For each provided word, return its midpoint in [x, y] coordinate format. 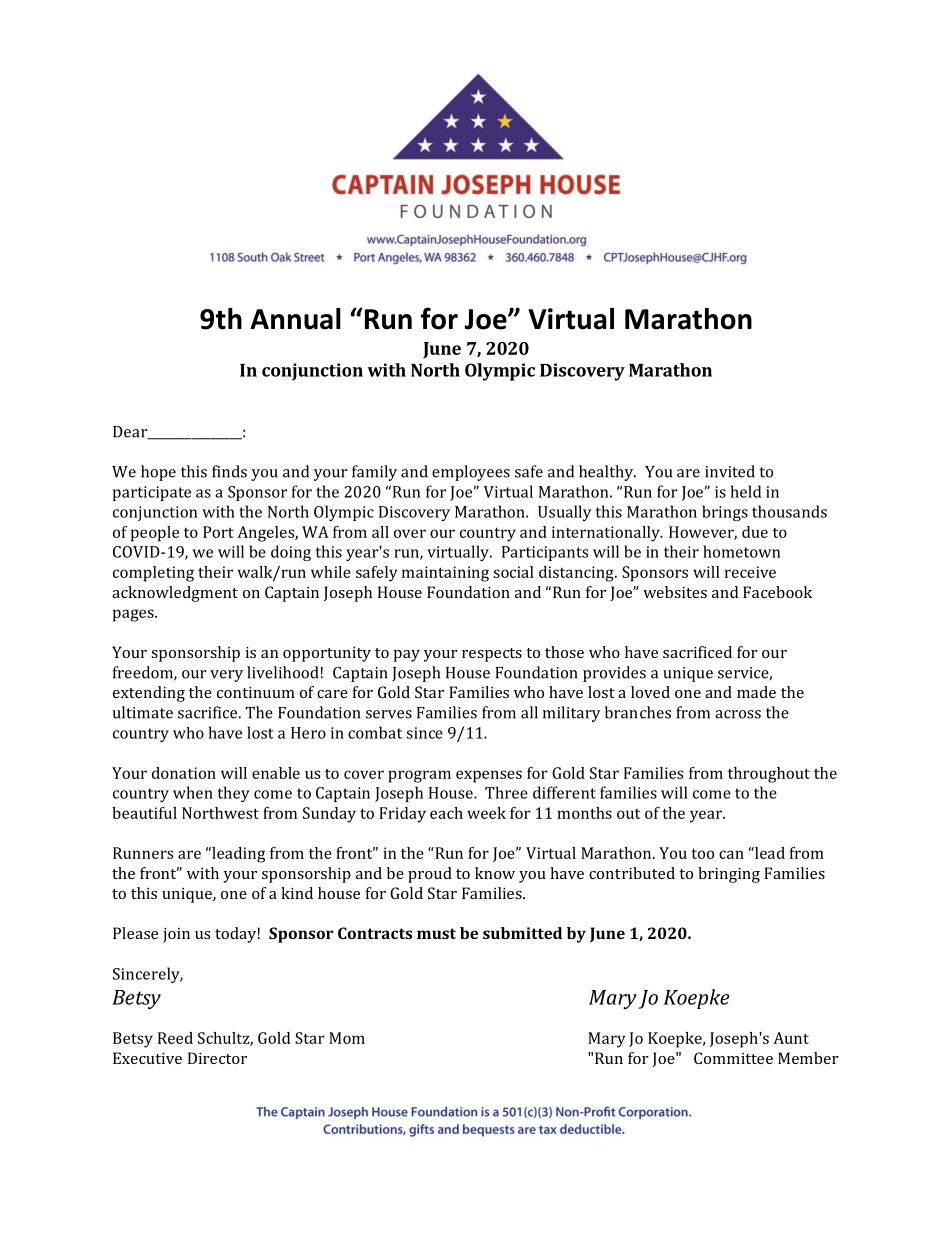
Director [217, 1058]
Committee [733, 1058]
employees [471, 473]
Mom [347, 1038]
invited [730, 471]
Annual [295, 319]
